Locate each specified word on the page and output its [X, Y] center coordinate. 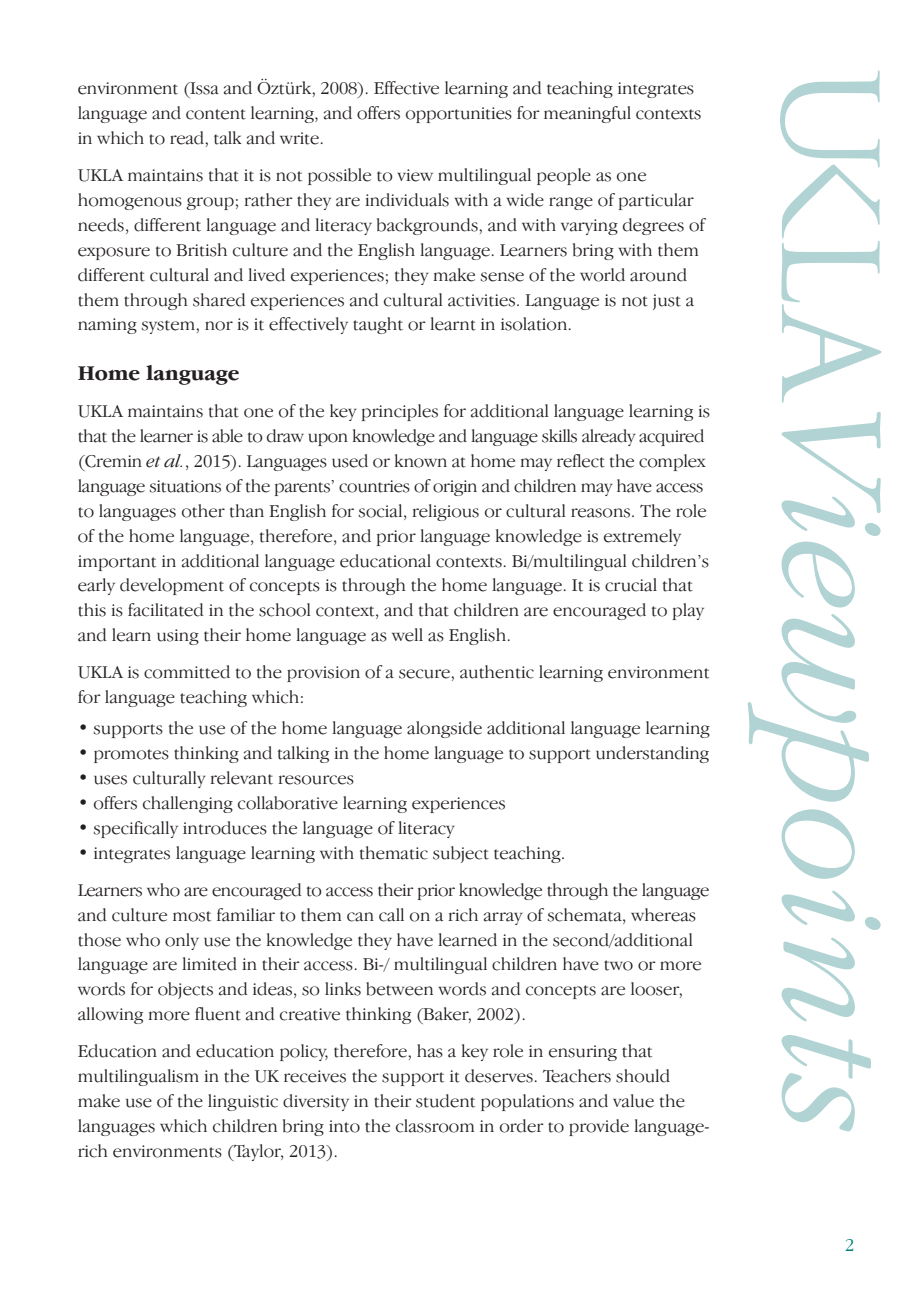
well [407, 635]
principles [400, 412]
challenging [188, 804]
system [169, 327]
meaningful [587, 114]
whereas [663, 915]
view [415, 175]
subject [461, 854]
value [633, 1101]
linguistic [243, 1102]
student [445, 1101]
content [216, 114]
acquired [671, 437]
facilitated [166, 610]
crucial [631, 585]
